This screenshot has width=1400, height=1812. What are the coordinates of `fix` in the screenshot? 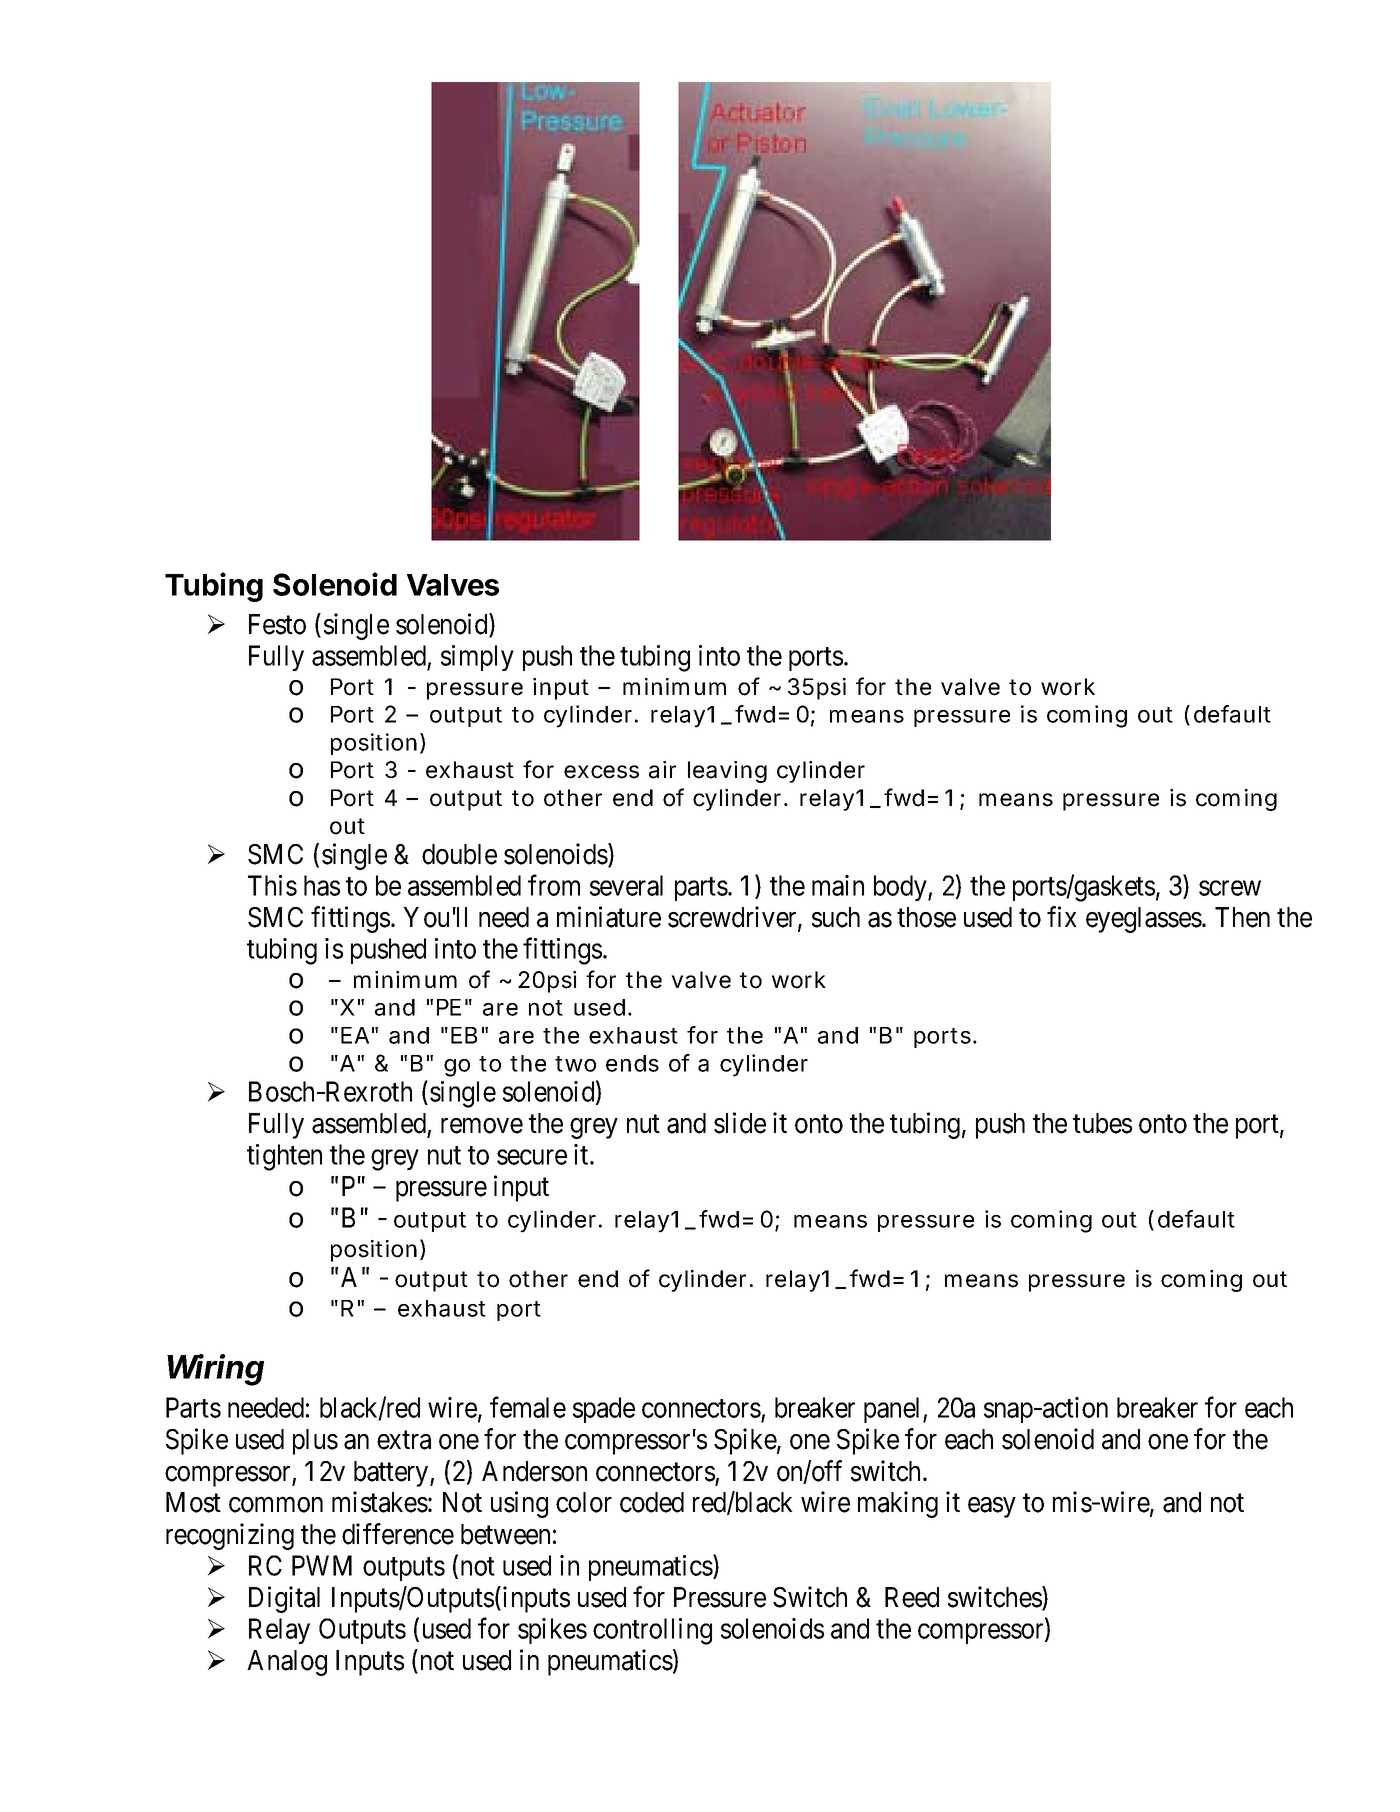 It's located at (1062, 916).
